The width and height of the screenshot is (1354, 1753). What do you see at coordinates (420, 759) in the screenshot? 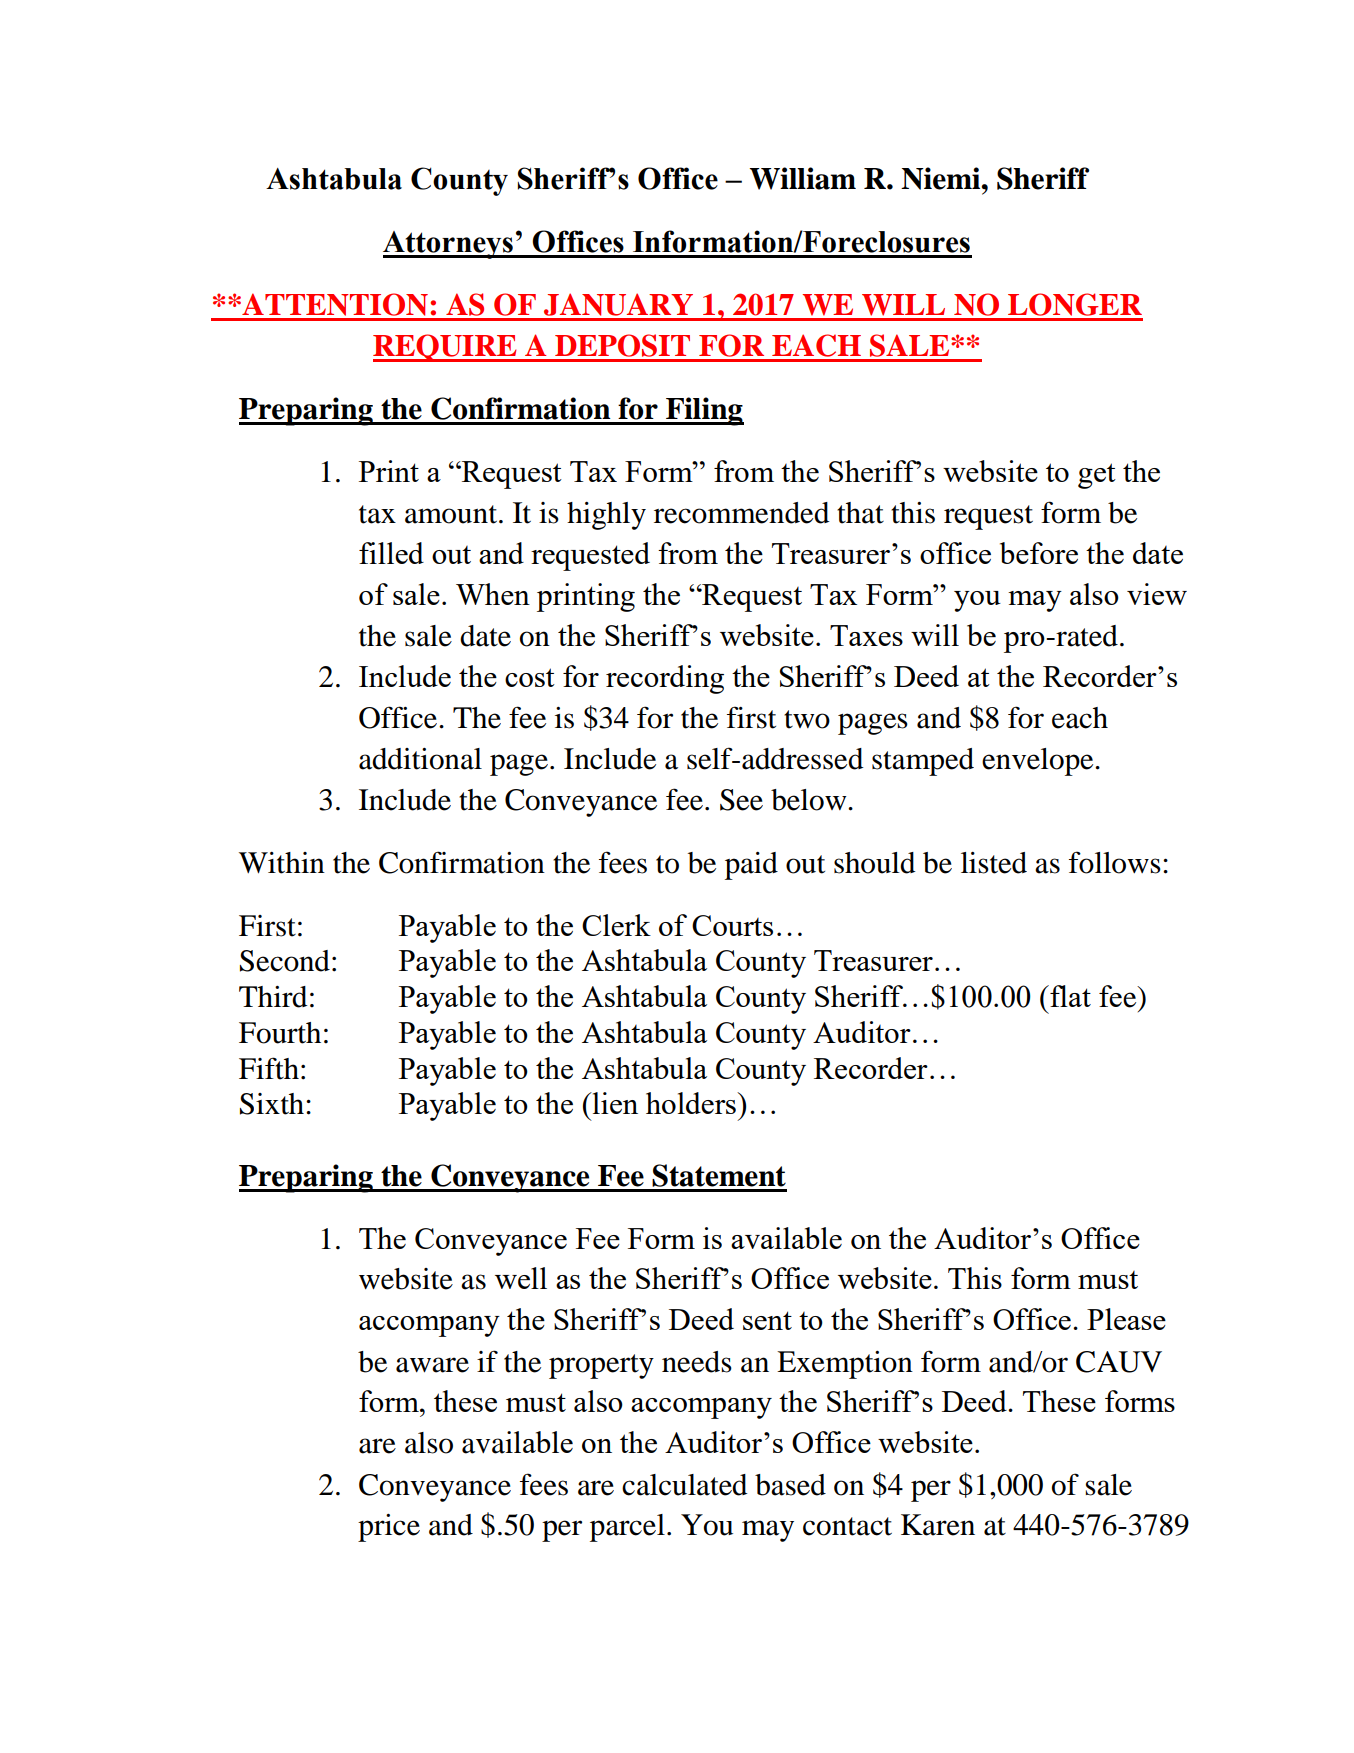
I see `additional` at bounding box center [420, 759].
